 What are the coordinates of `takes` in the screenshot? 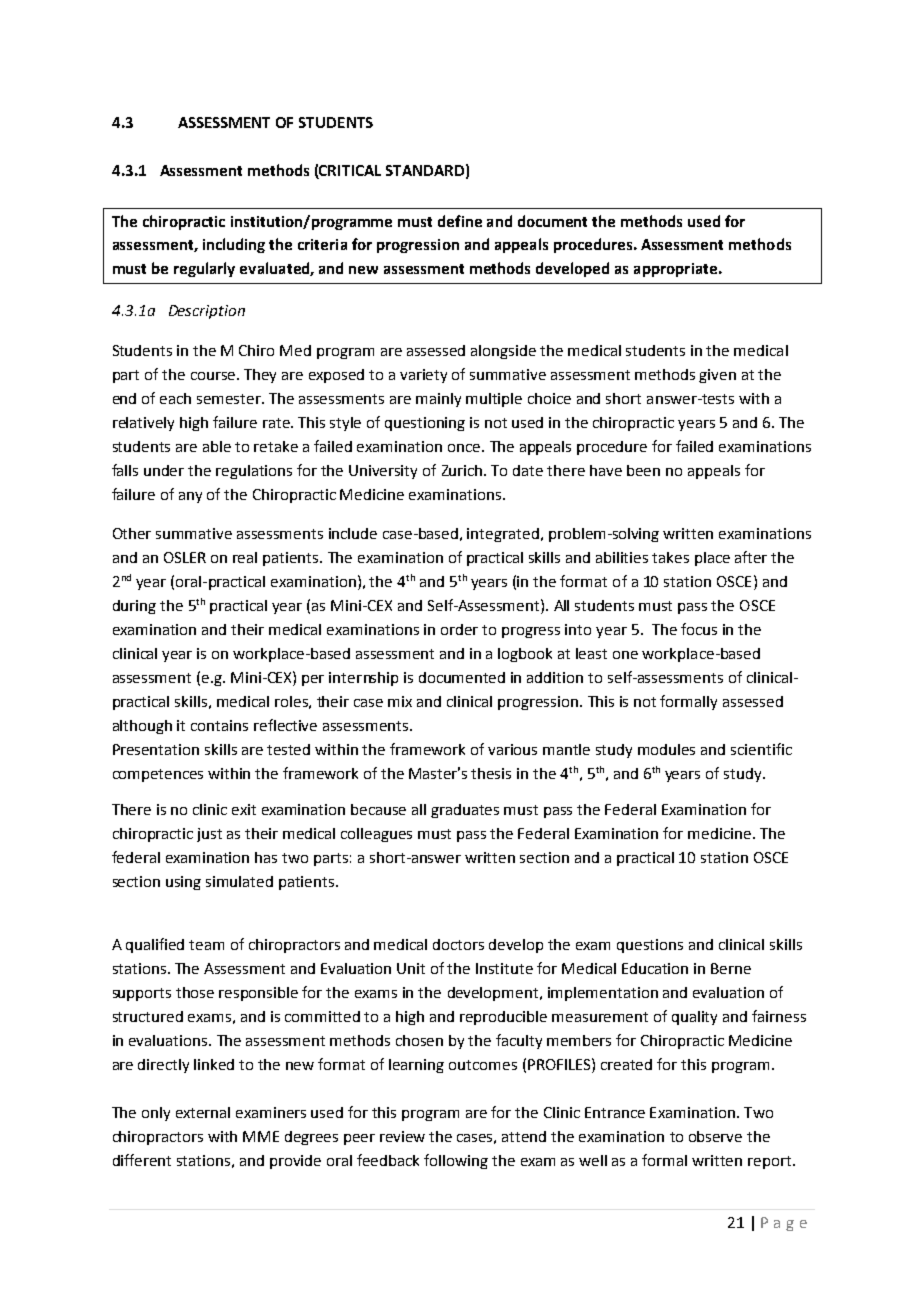 It's located at (670, 557).
